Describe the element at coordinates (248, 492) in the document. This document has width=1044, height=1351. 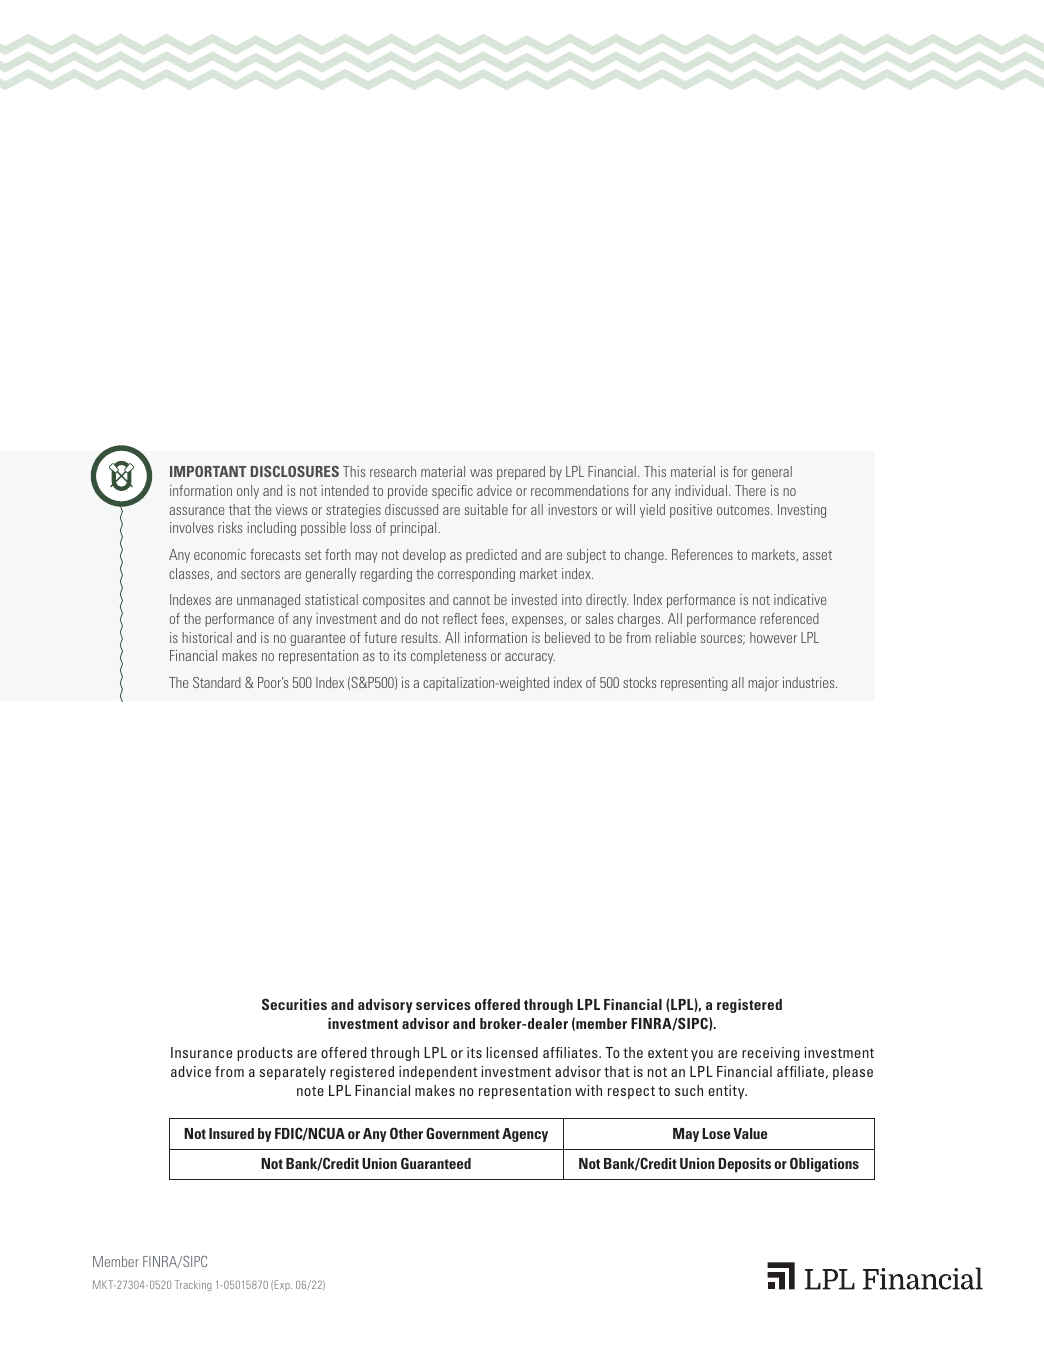
I see `only` at that location.
